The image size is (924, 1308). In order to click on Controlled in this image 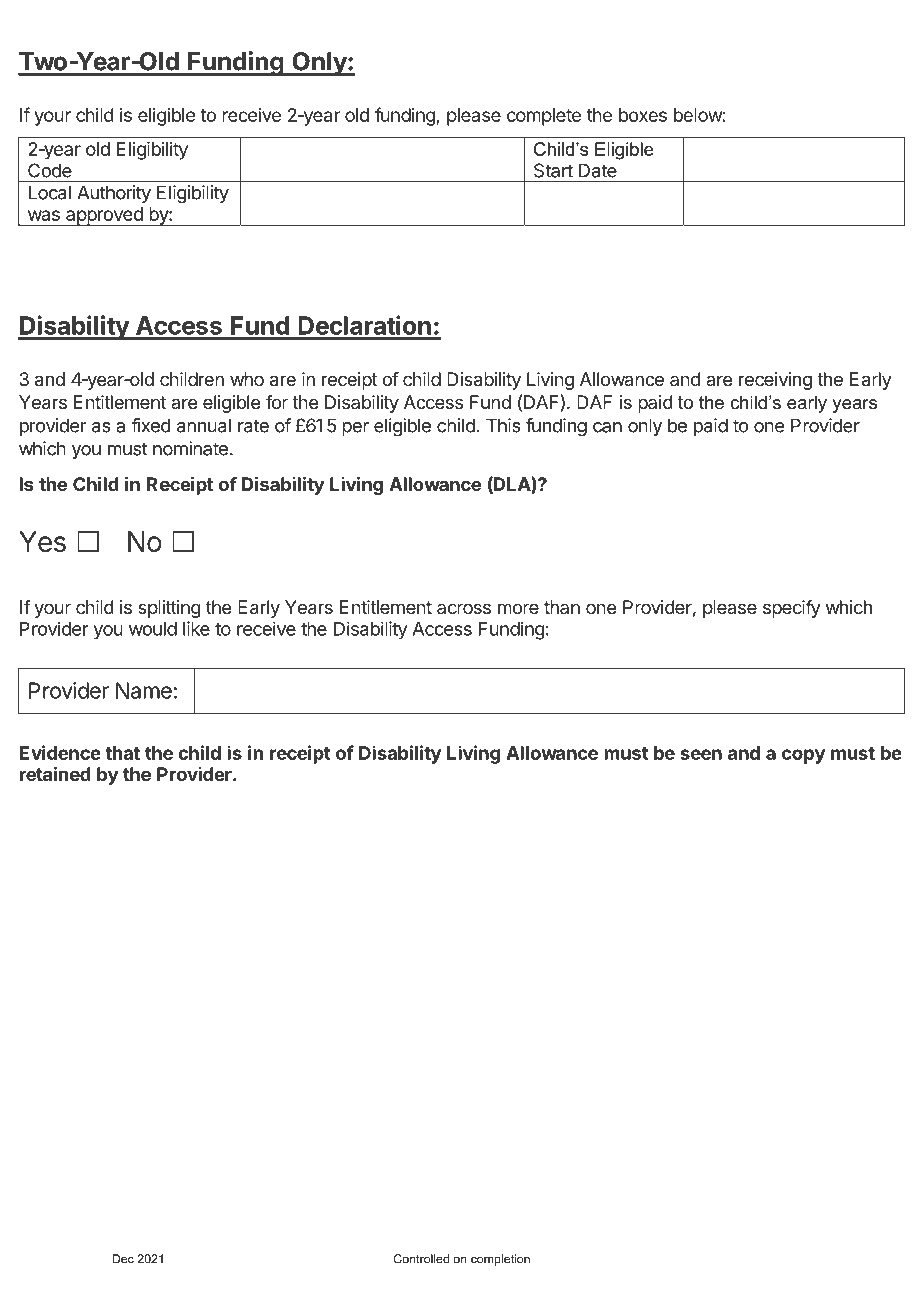, I will do `click(421, 1259)`.
